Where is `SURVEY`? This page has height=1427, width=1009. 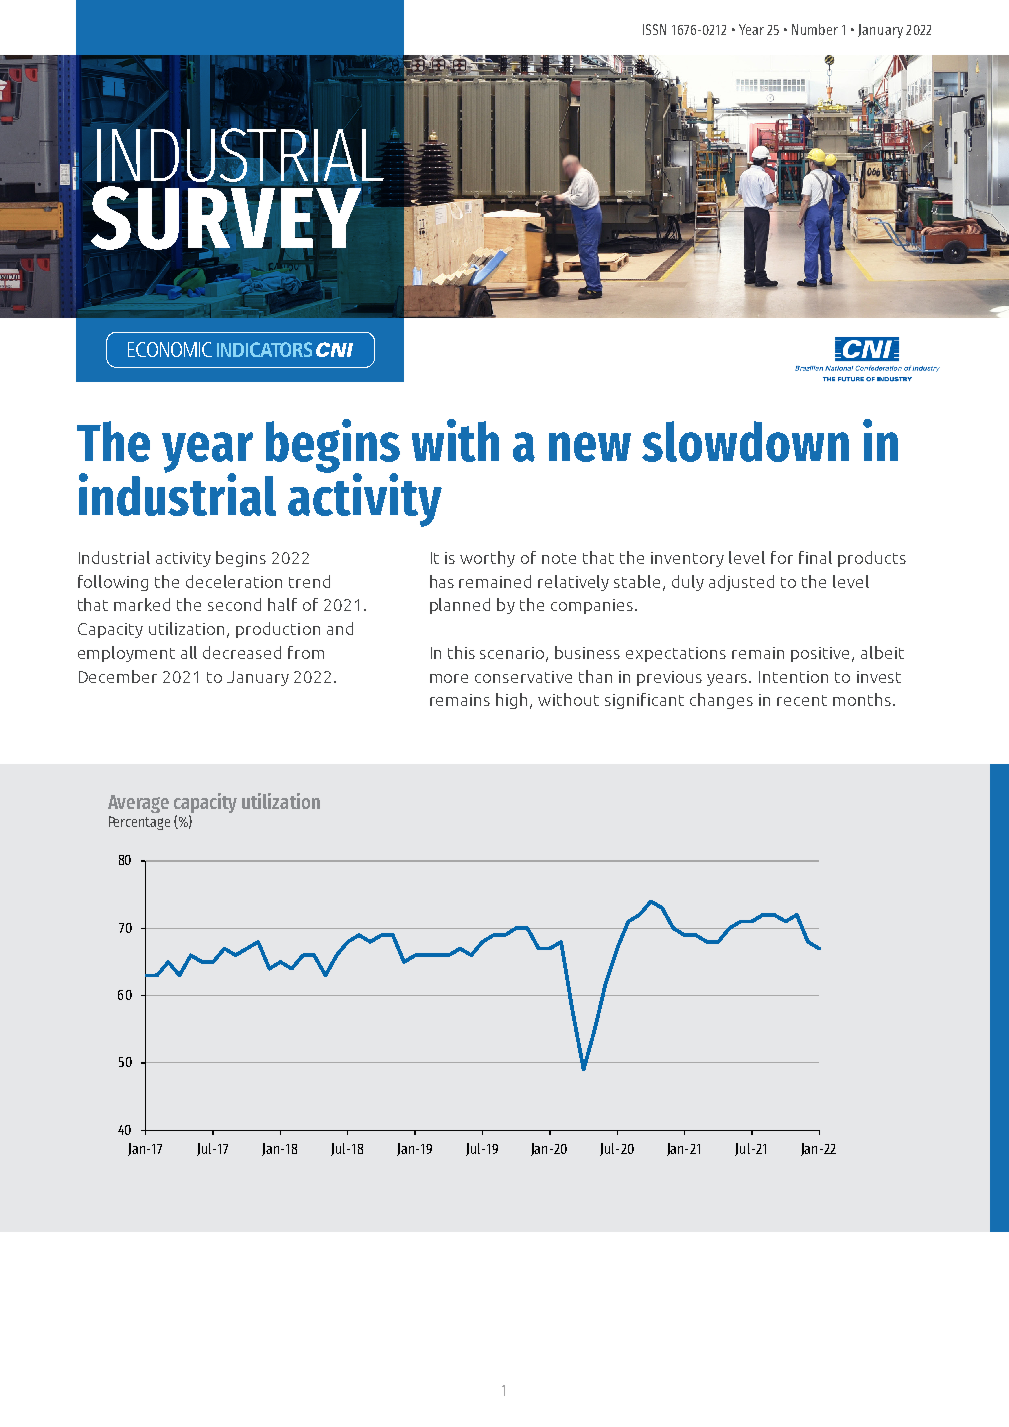
SURVEY is located at coordinates (226, 218).
